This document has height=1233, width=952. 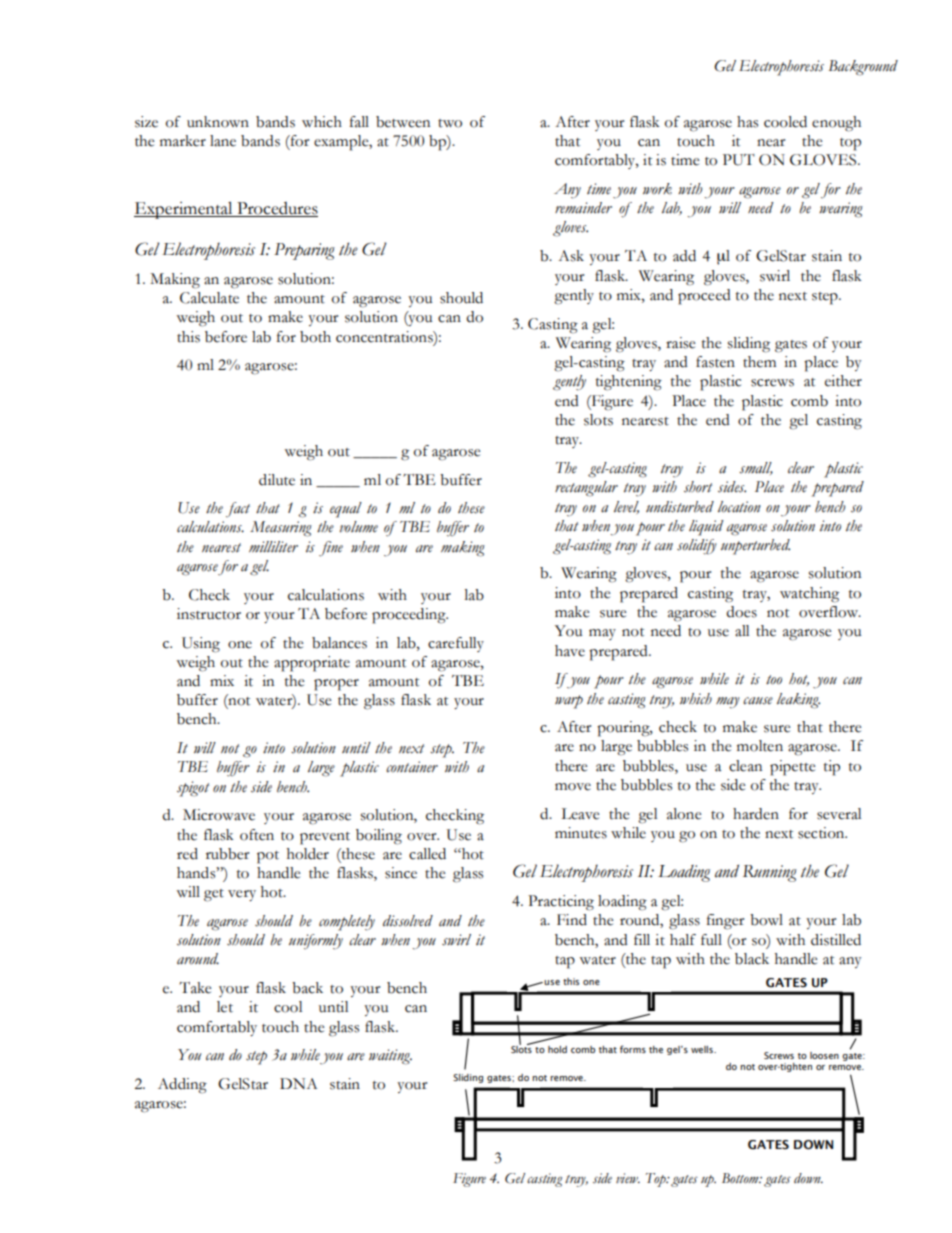 What do you see at coordinates (759, 362) in the document?
I see `them` at bounding box center [759, 362].
